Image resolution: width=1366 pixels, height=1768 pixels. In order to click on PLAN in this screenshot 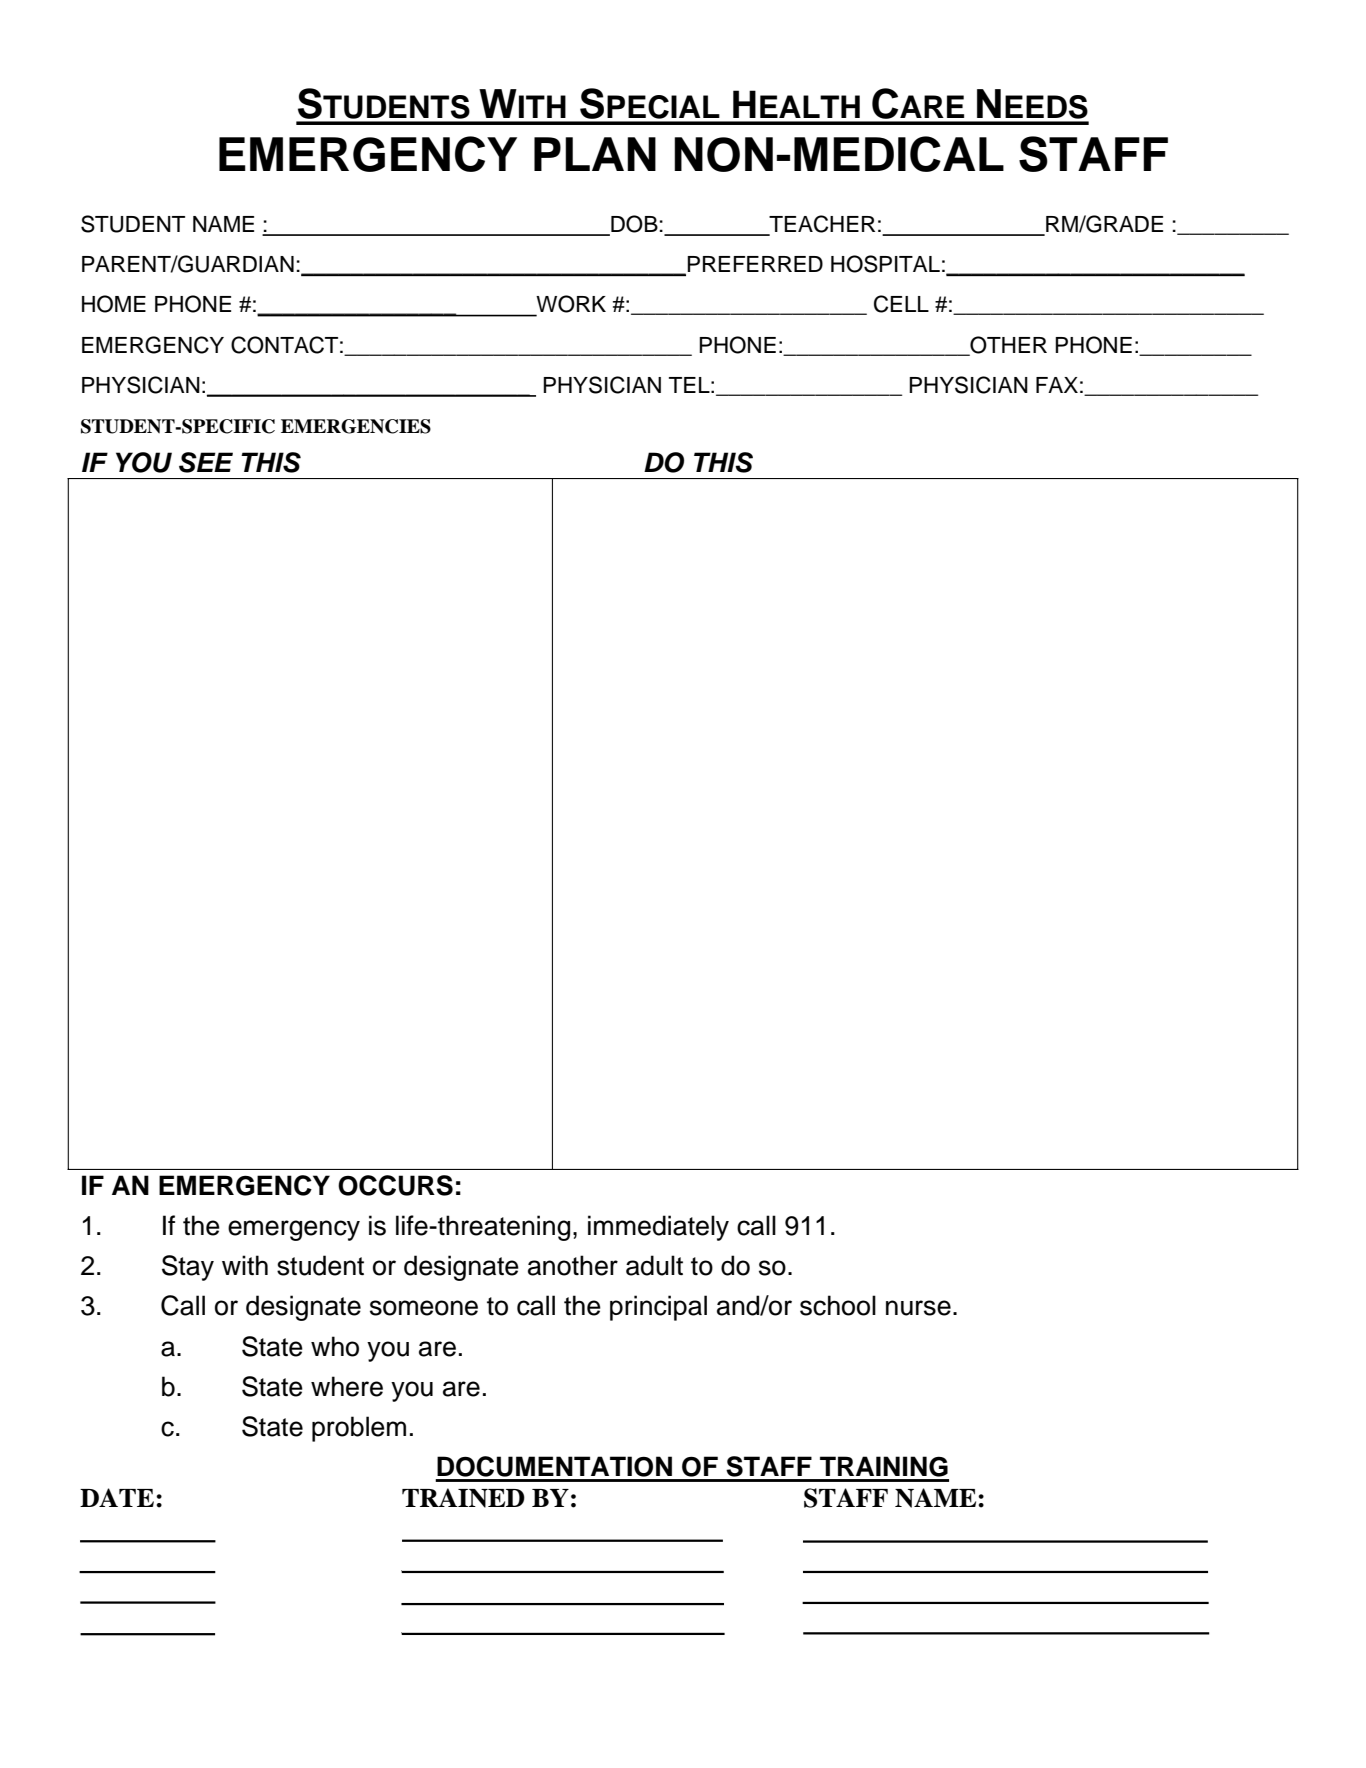, I will do `click(595, 154)`.
